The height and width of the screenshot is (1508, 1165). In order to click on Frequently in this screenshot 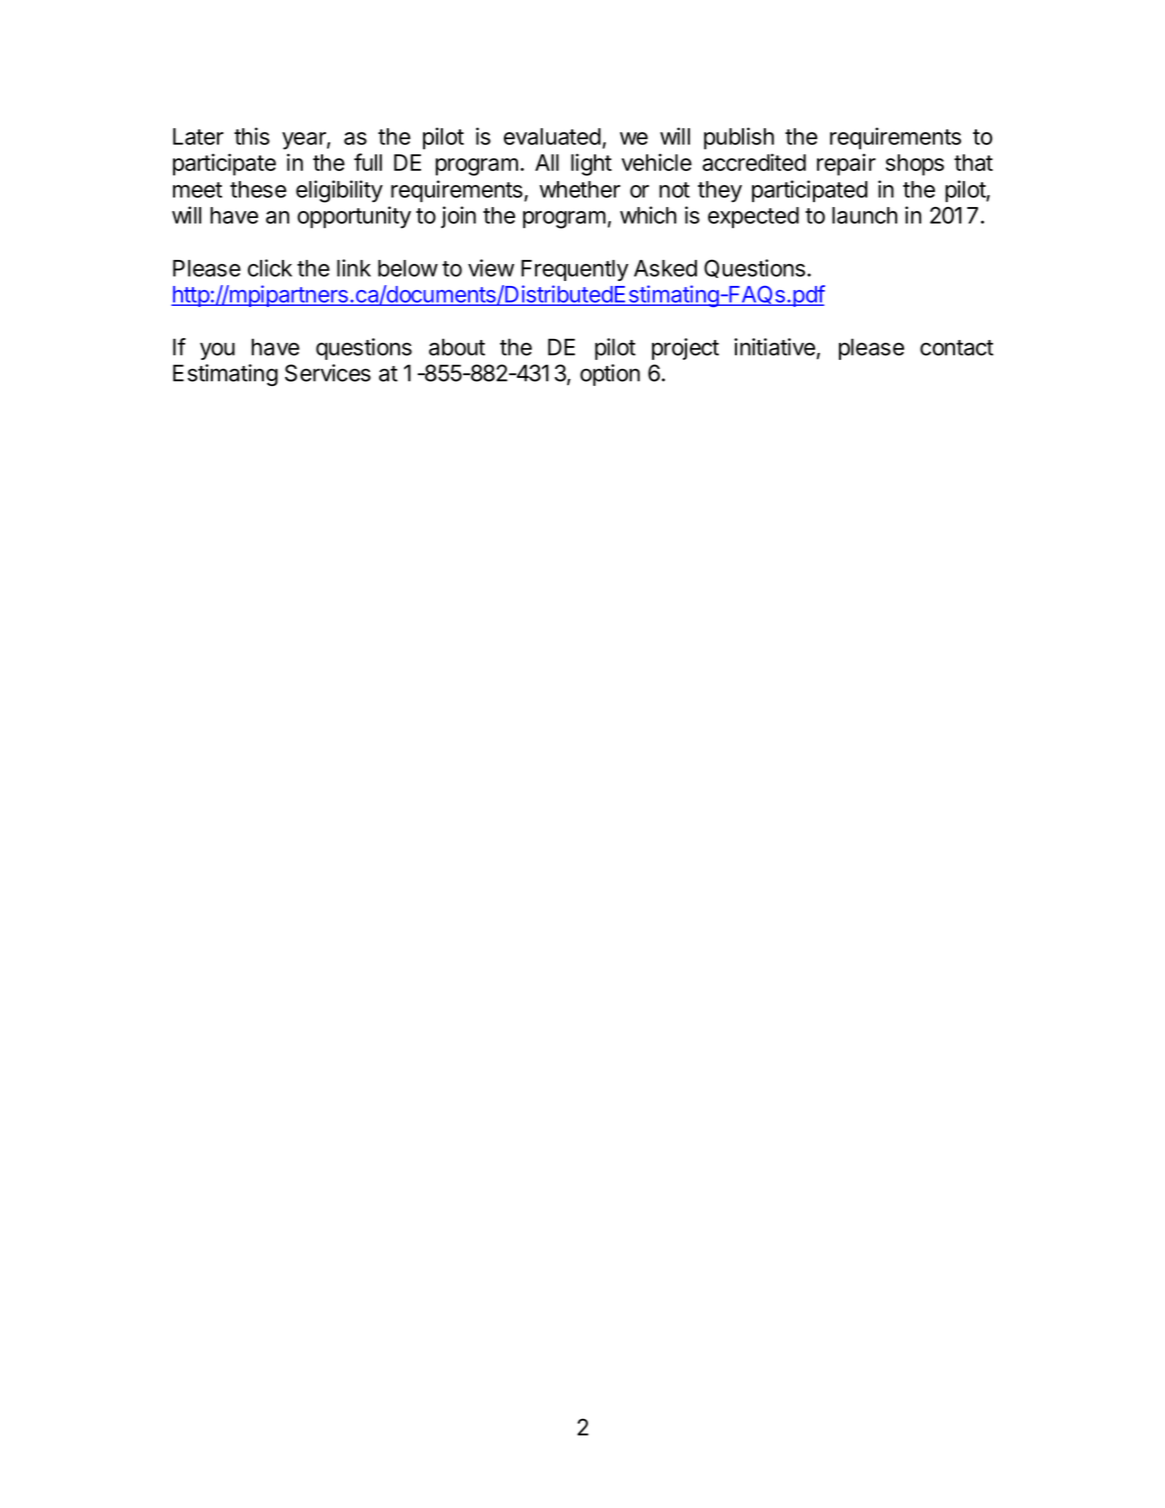, I will do `click(574, 270)`.
